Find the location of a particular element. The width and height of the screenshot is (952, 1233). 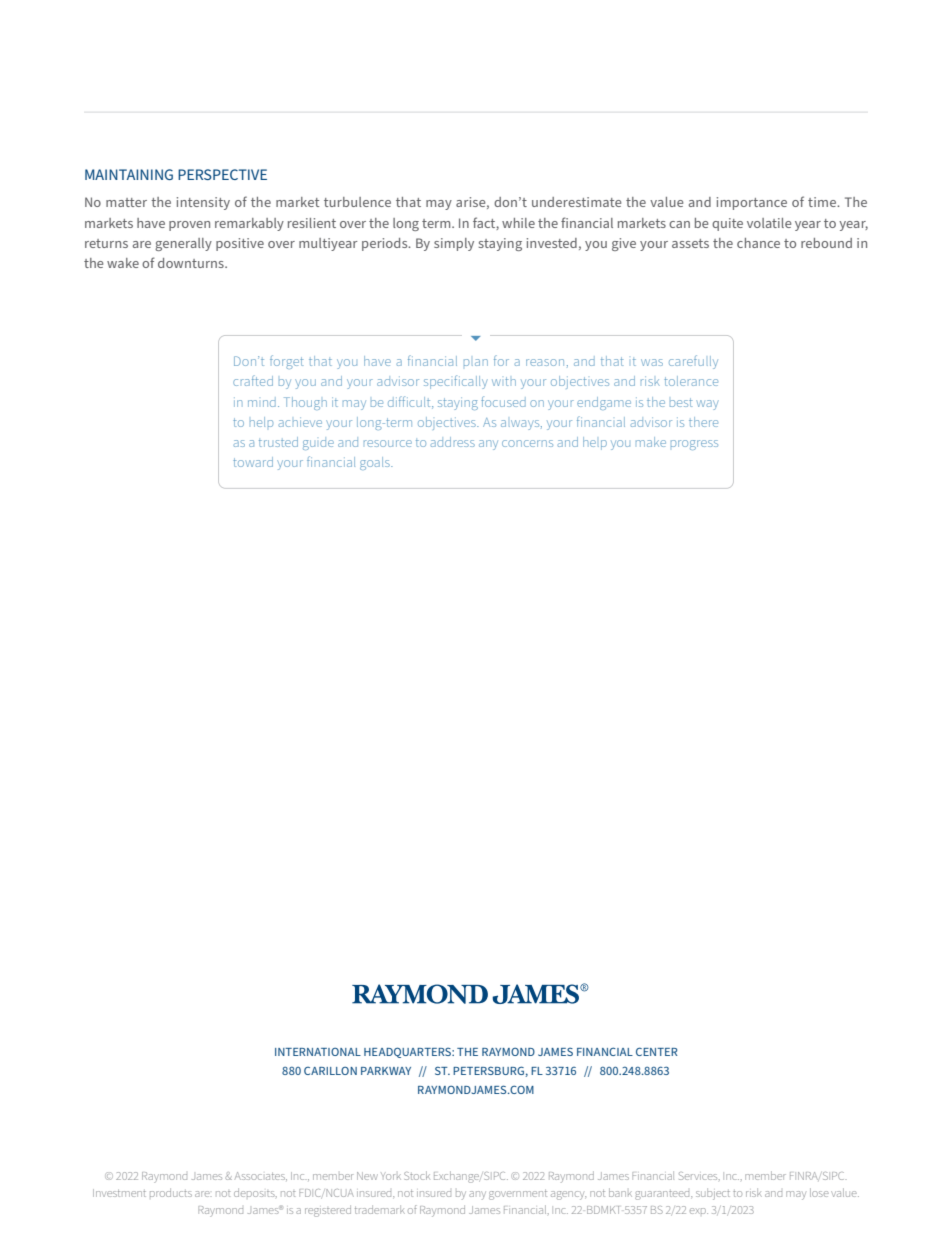

INTERNATIONAL is located at coordinates (318, 1052).
